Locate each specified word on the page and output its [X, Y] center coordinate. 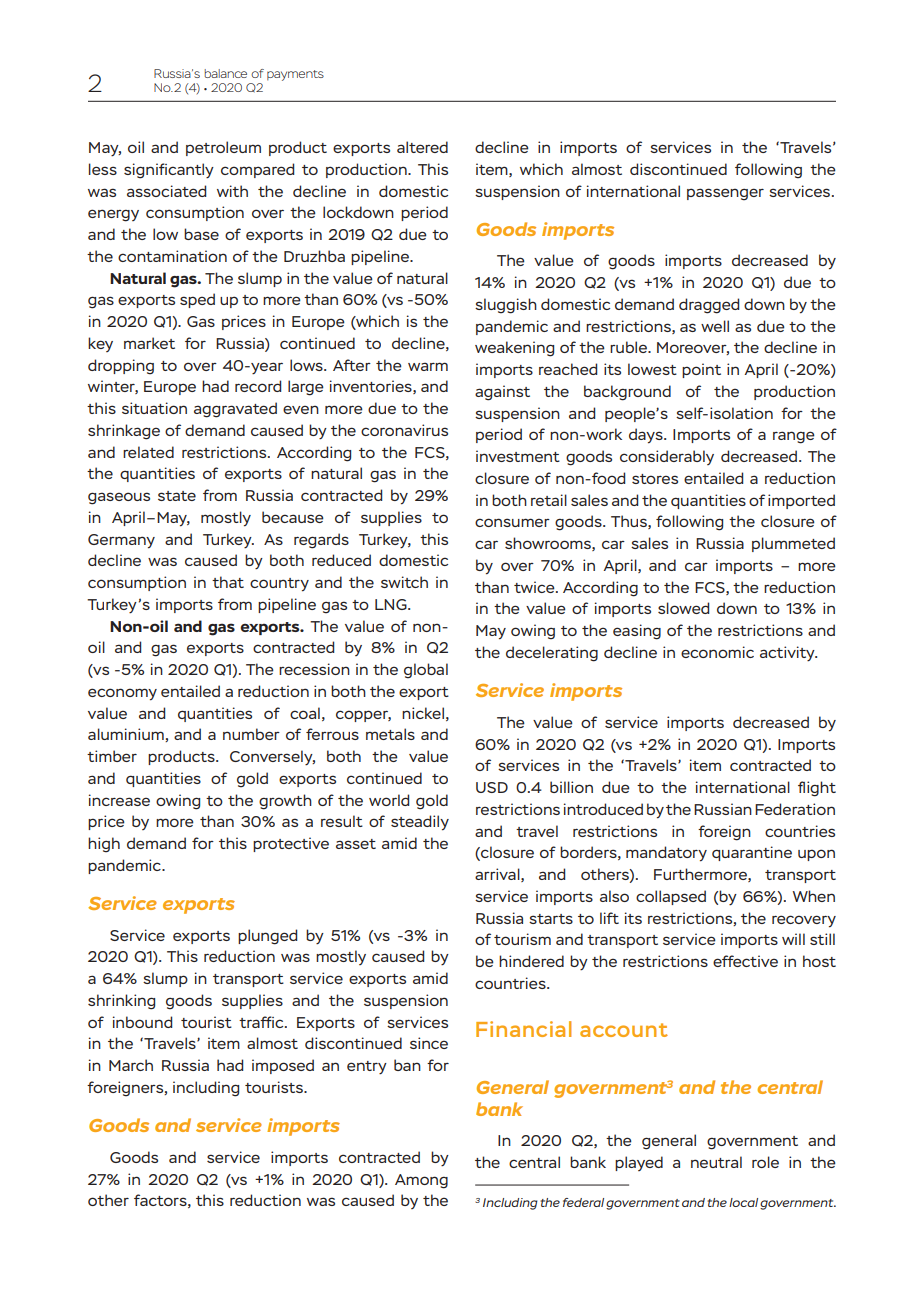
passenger [725, 194]
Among [421, 1181]
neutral [716, 1162]
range [794, 437]
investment [518, 456]
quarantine [752, 853]
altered [422, 147]
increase [119, 800]
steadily [420, 823]
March [131, 1065]
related [148, 452]
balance [225, 73]
